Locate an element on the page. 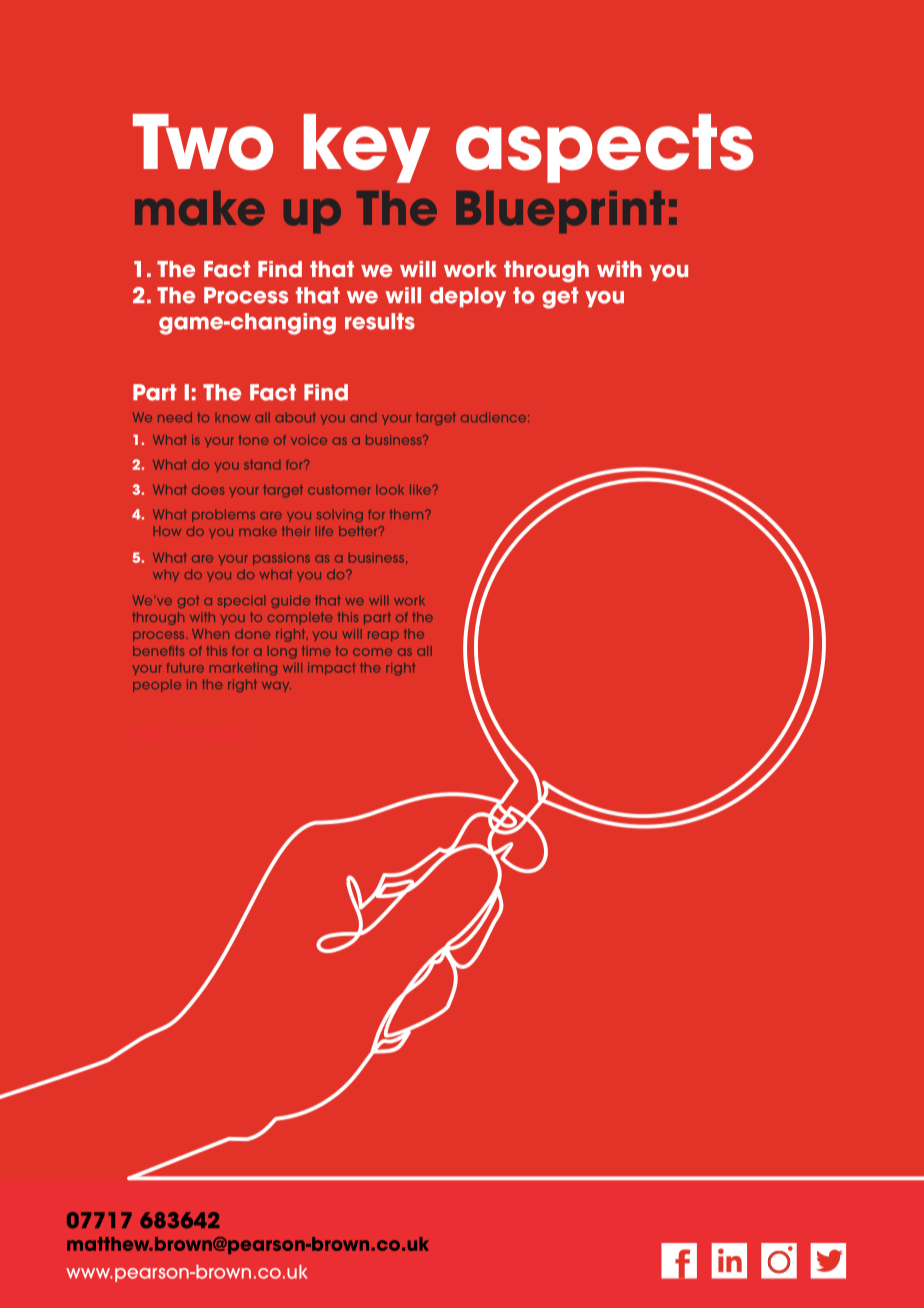  future is located at coordinates (185, 668).
